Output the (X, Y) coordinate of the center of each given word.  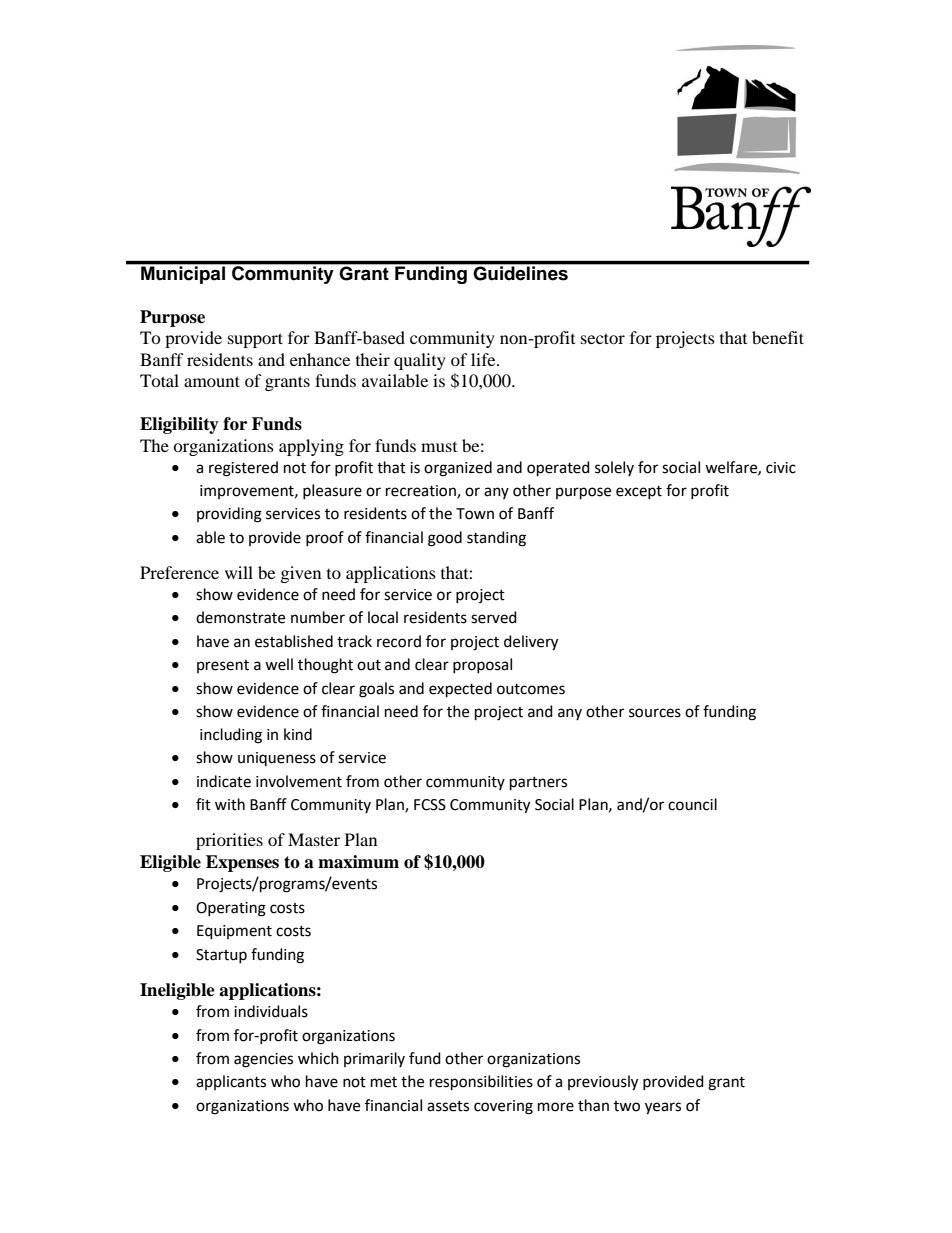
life (484, 359)
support (255, 340)
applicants (231, 1082)
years (663, 1108)
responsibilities (481, 1083)
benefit (778, 337)
